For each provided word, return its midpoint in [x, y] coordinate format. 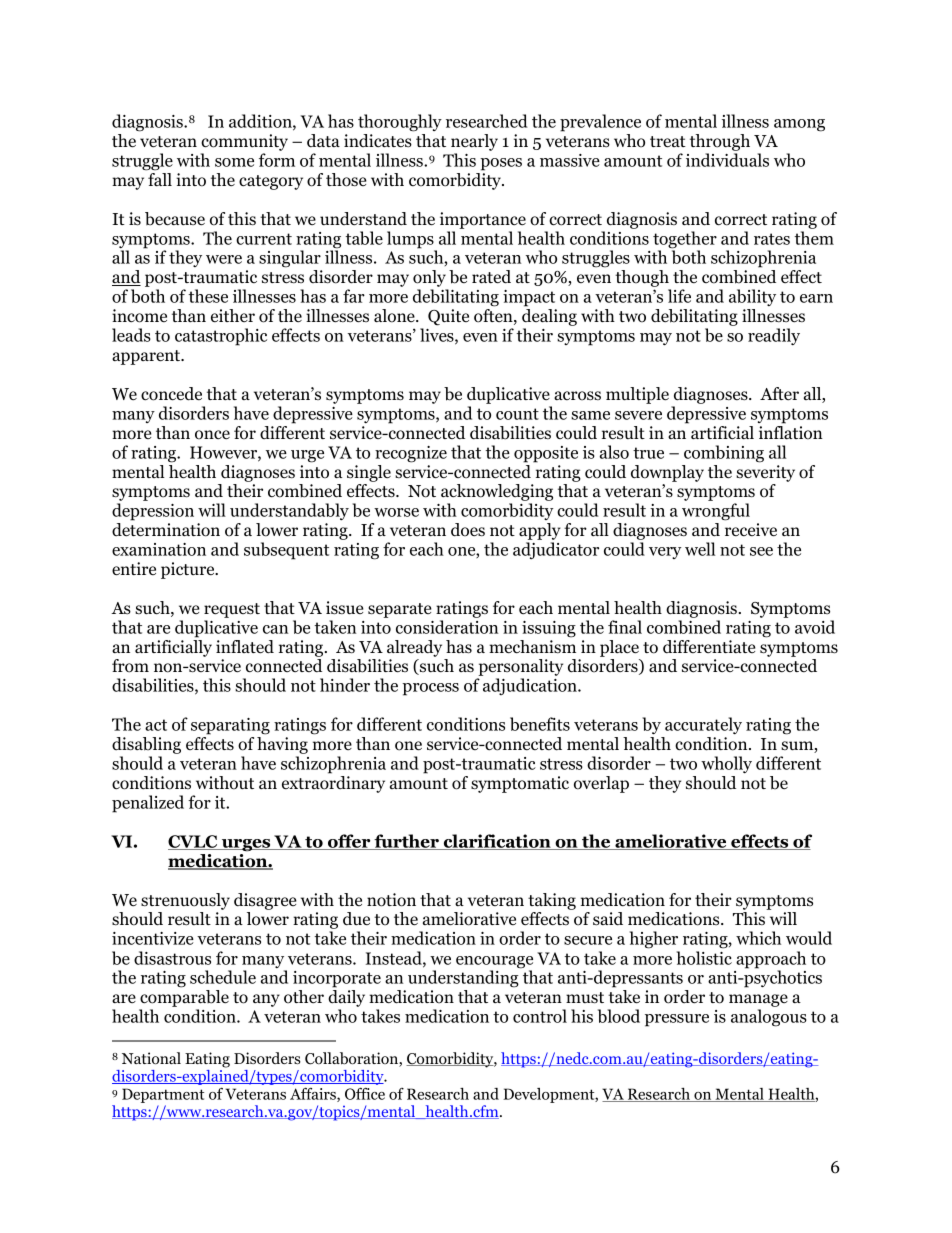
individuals [727, 160]
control [540, 1016]
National [151, 1058]
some [234, 162]
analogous [769, 1018]
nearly [474, 142]
